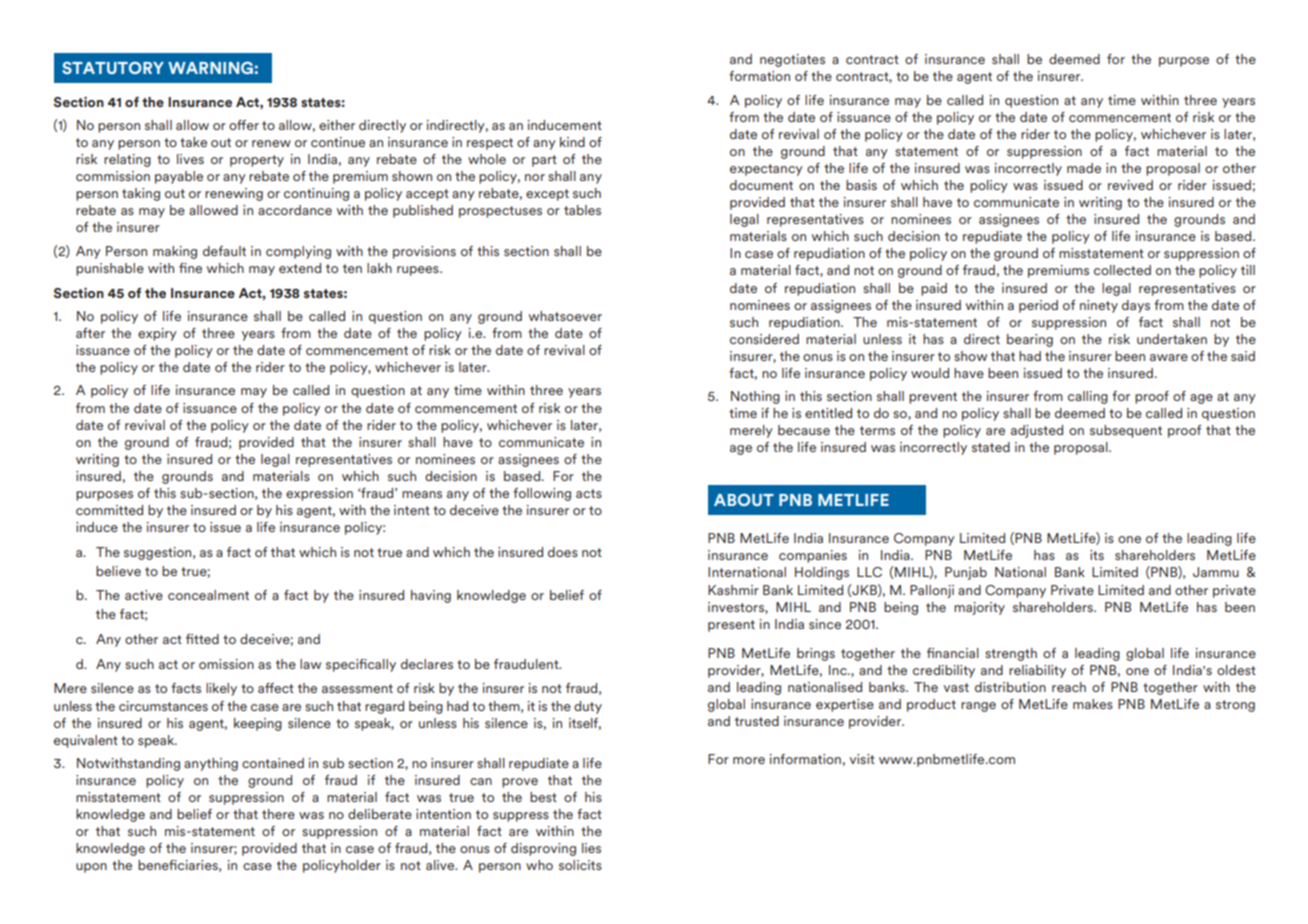  I want to click on Jammu, so click(1216, 572).
